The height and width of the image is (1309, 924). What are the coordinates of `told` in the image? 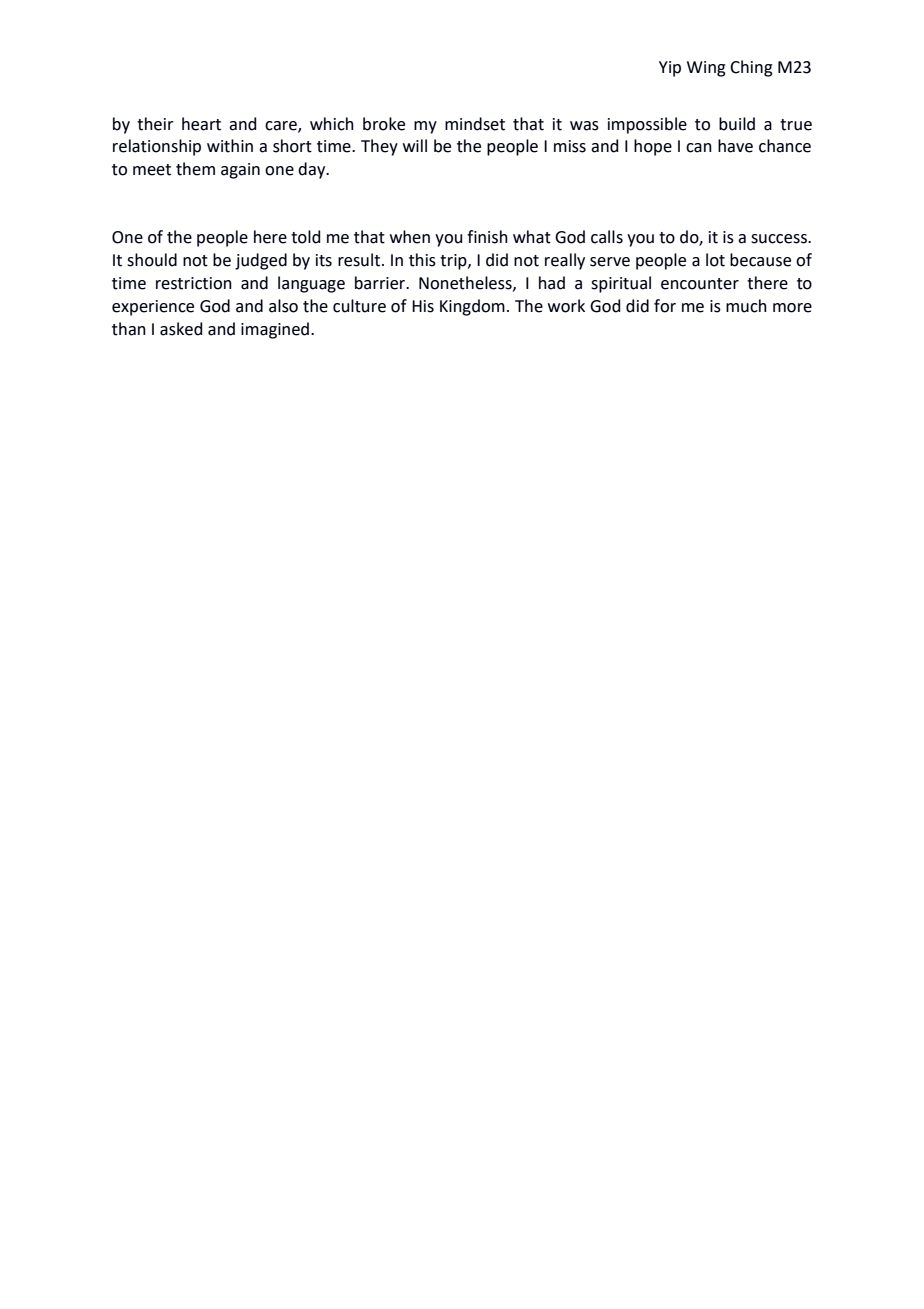 It's located at (305, 237).
